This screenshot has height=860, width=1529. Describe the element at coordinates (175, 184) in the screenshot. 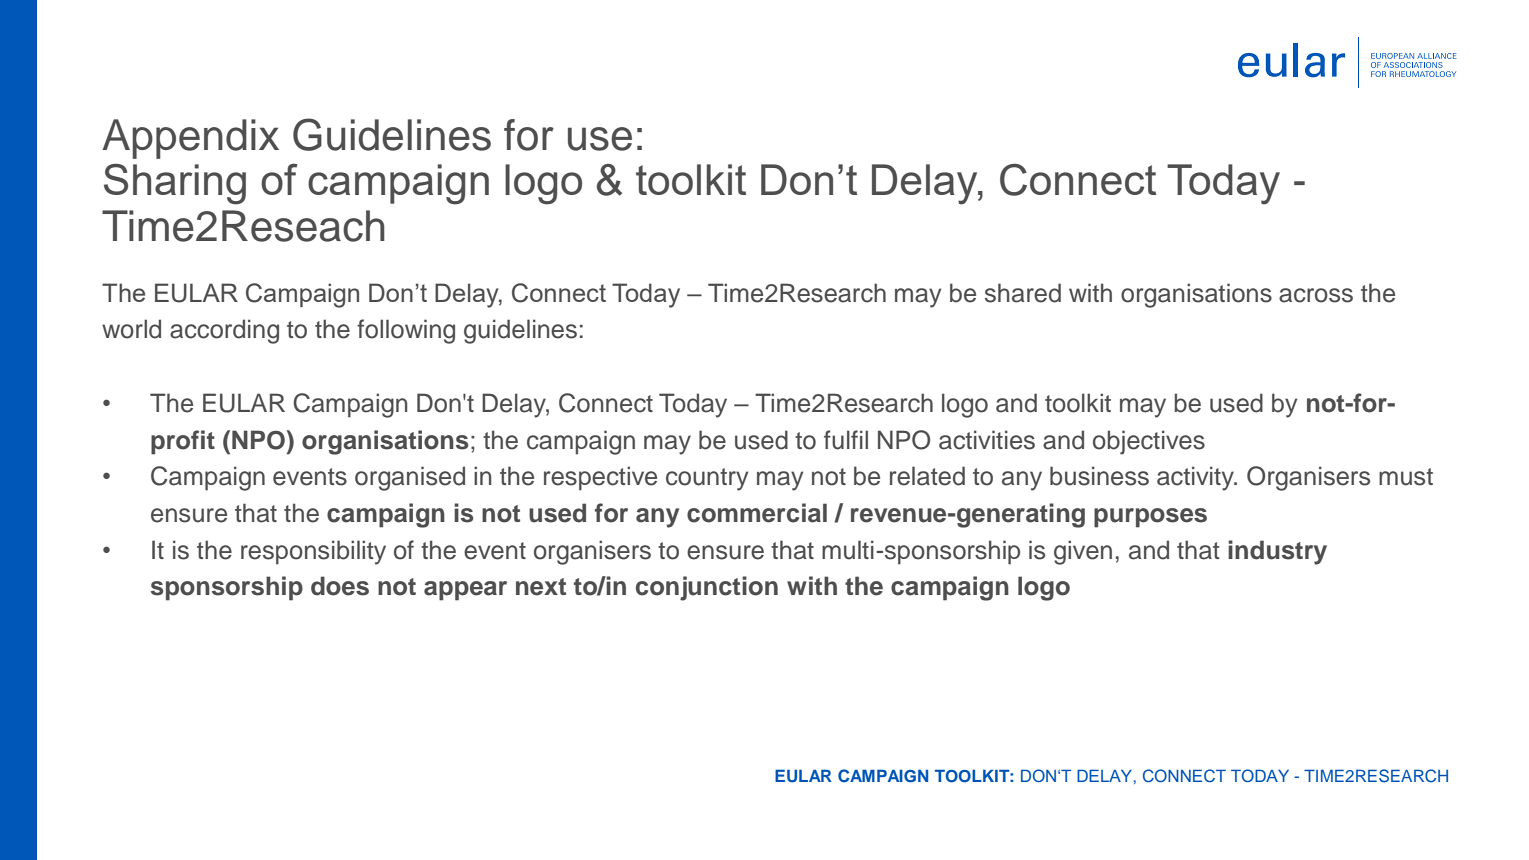

I see `Sharing` at that location.
